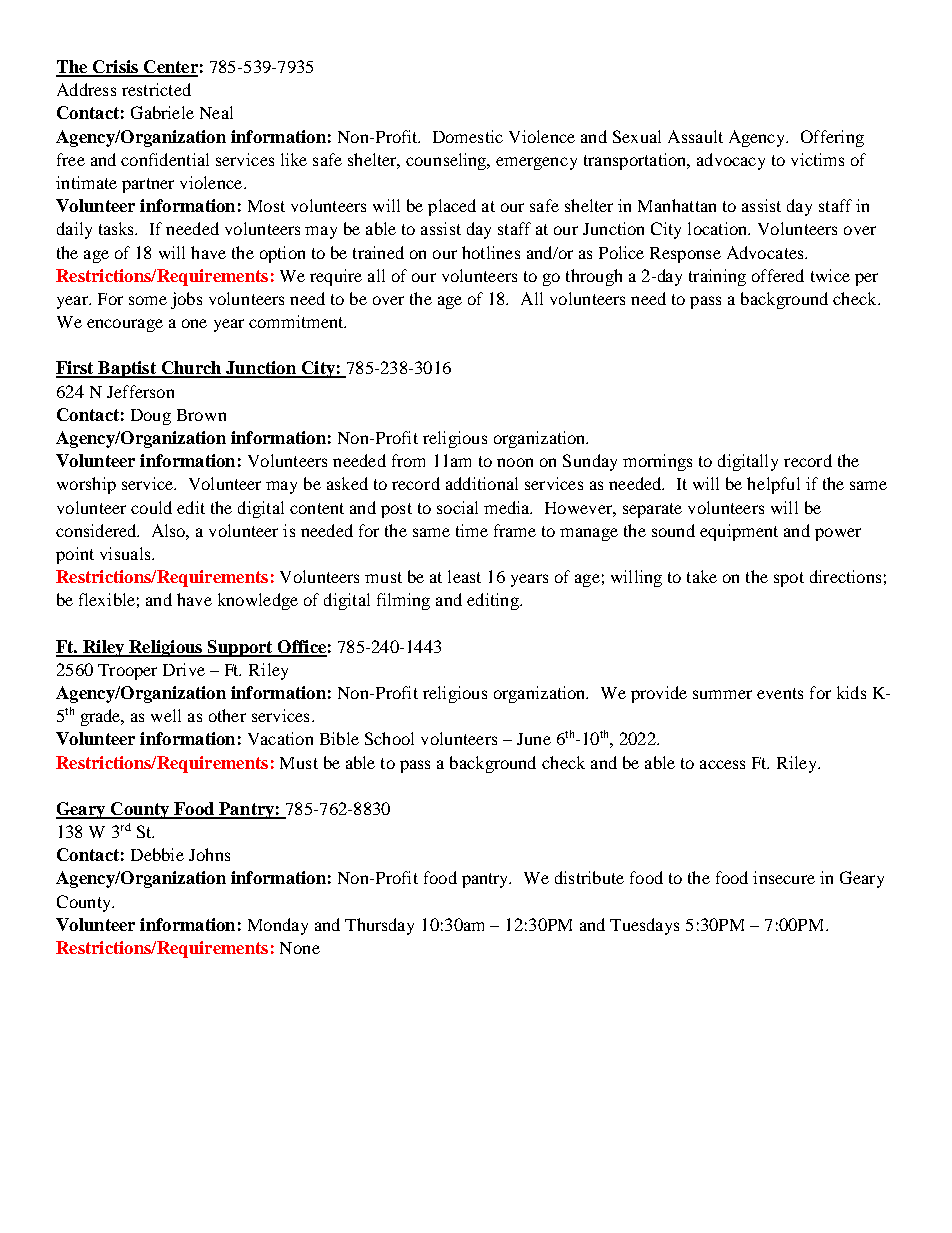 This document has height=1233, width=952. What do you see at coordinates (722, 764) in the document?
I see `access` at bounding box center [722, 764].
